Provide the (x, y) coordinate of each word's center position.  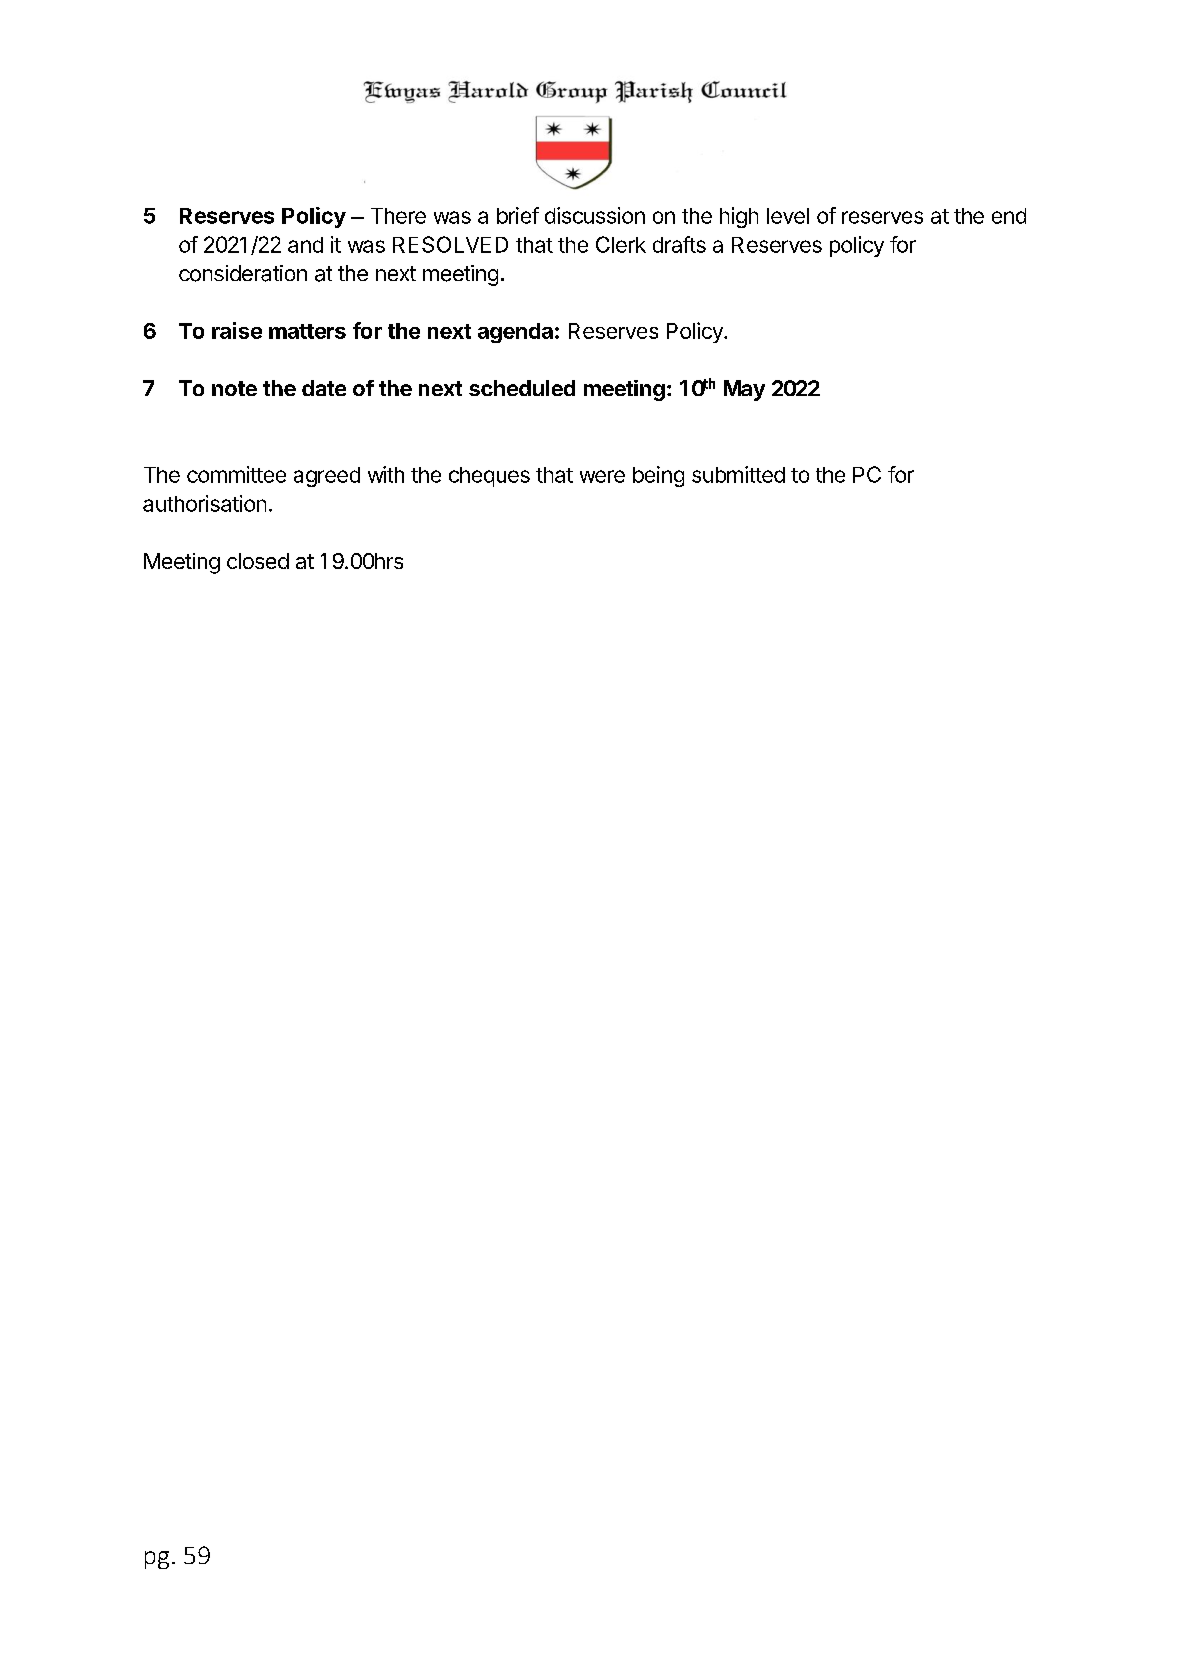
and (305, 245)
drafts (679, 244)
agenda (515, 333)
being (658, 476)
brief (518, 215)
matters (307, 331)
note (234, 388)
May (744, 390)
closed (258, 561)
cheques (489, 477)
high (739, 217)
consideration (243, 273)
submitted (738, 474)
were (602, 476)
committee (236, 474)
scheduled (522, 388)
